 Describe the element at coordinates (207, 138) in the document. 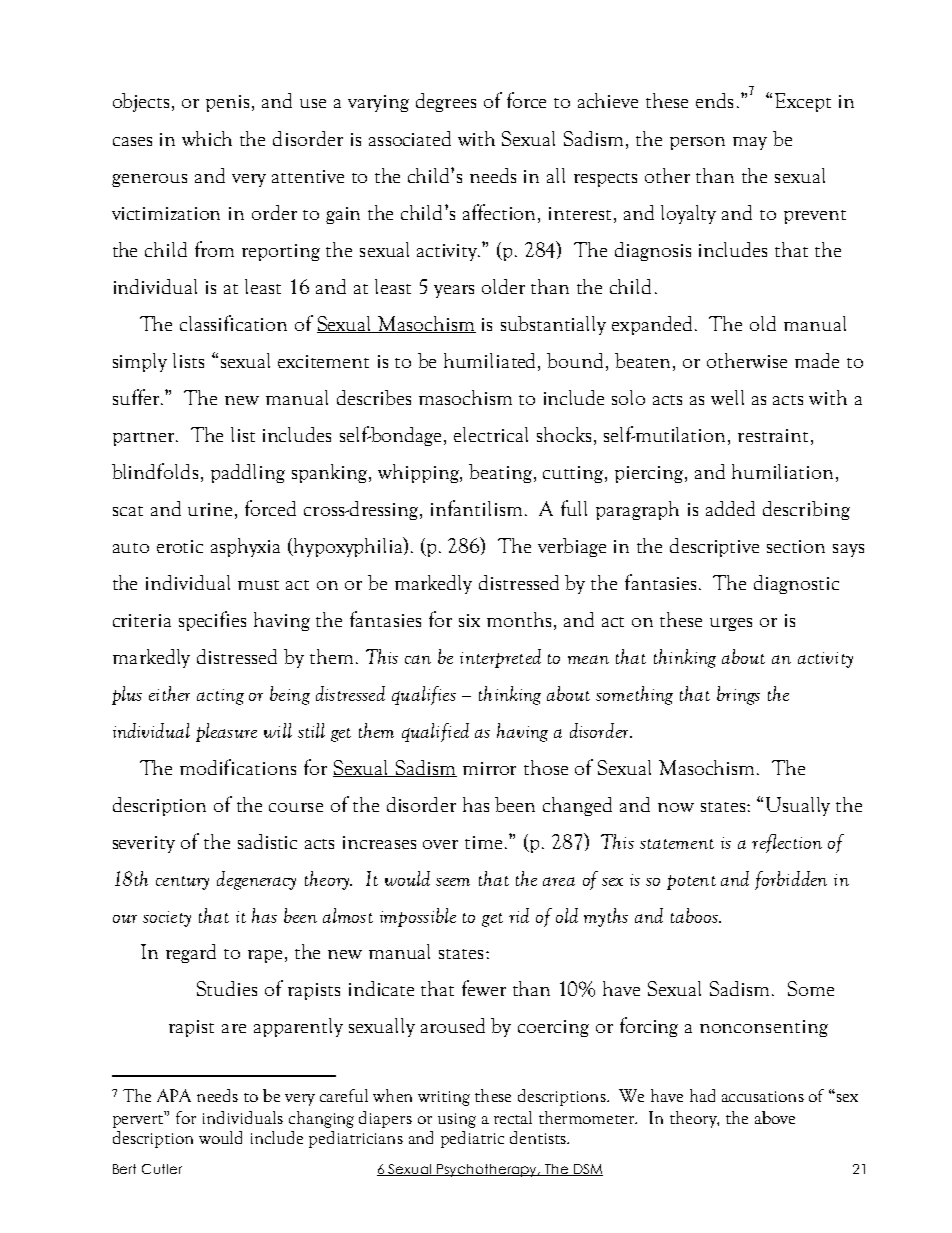

I see `which` at that location.
